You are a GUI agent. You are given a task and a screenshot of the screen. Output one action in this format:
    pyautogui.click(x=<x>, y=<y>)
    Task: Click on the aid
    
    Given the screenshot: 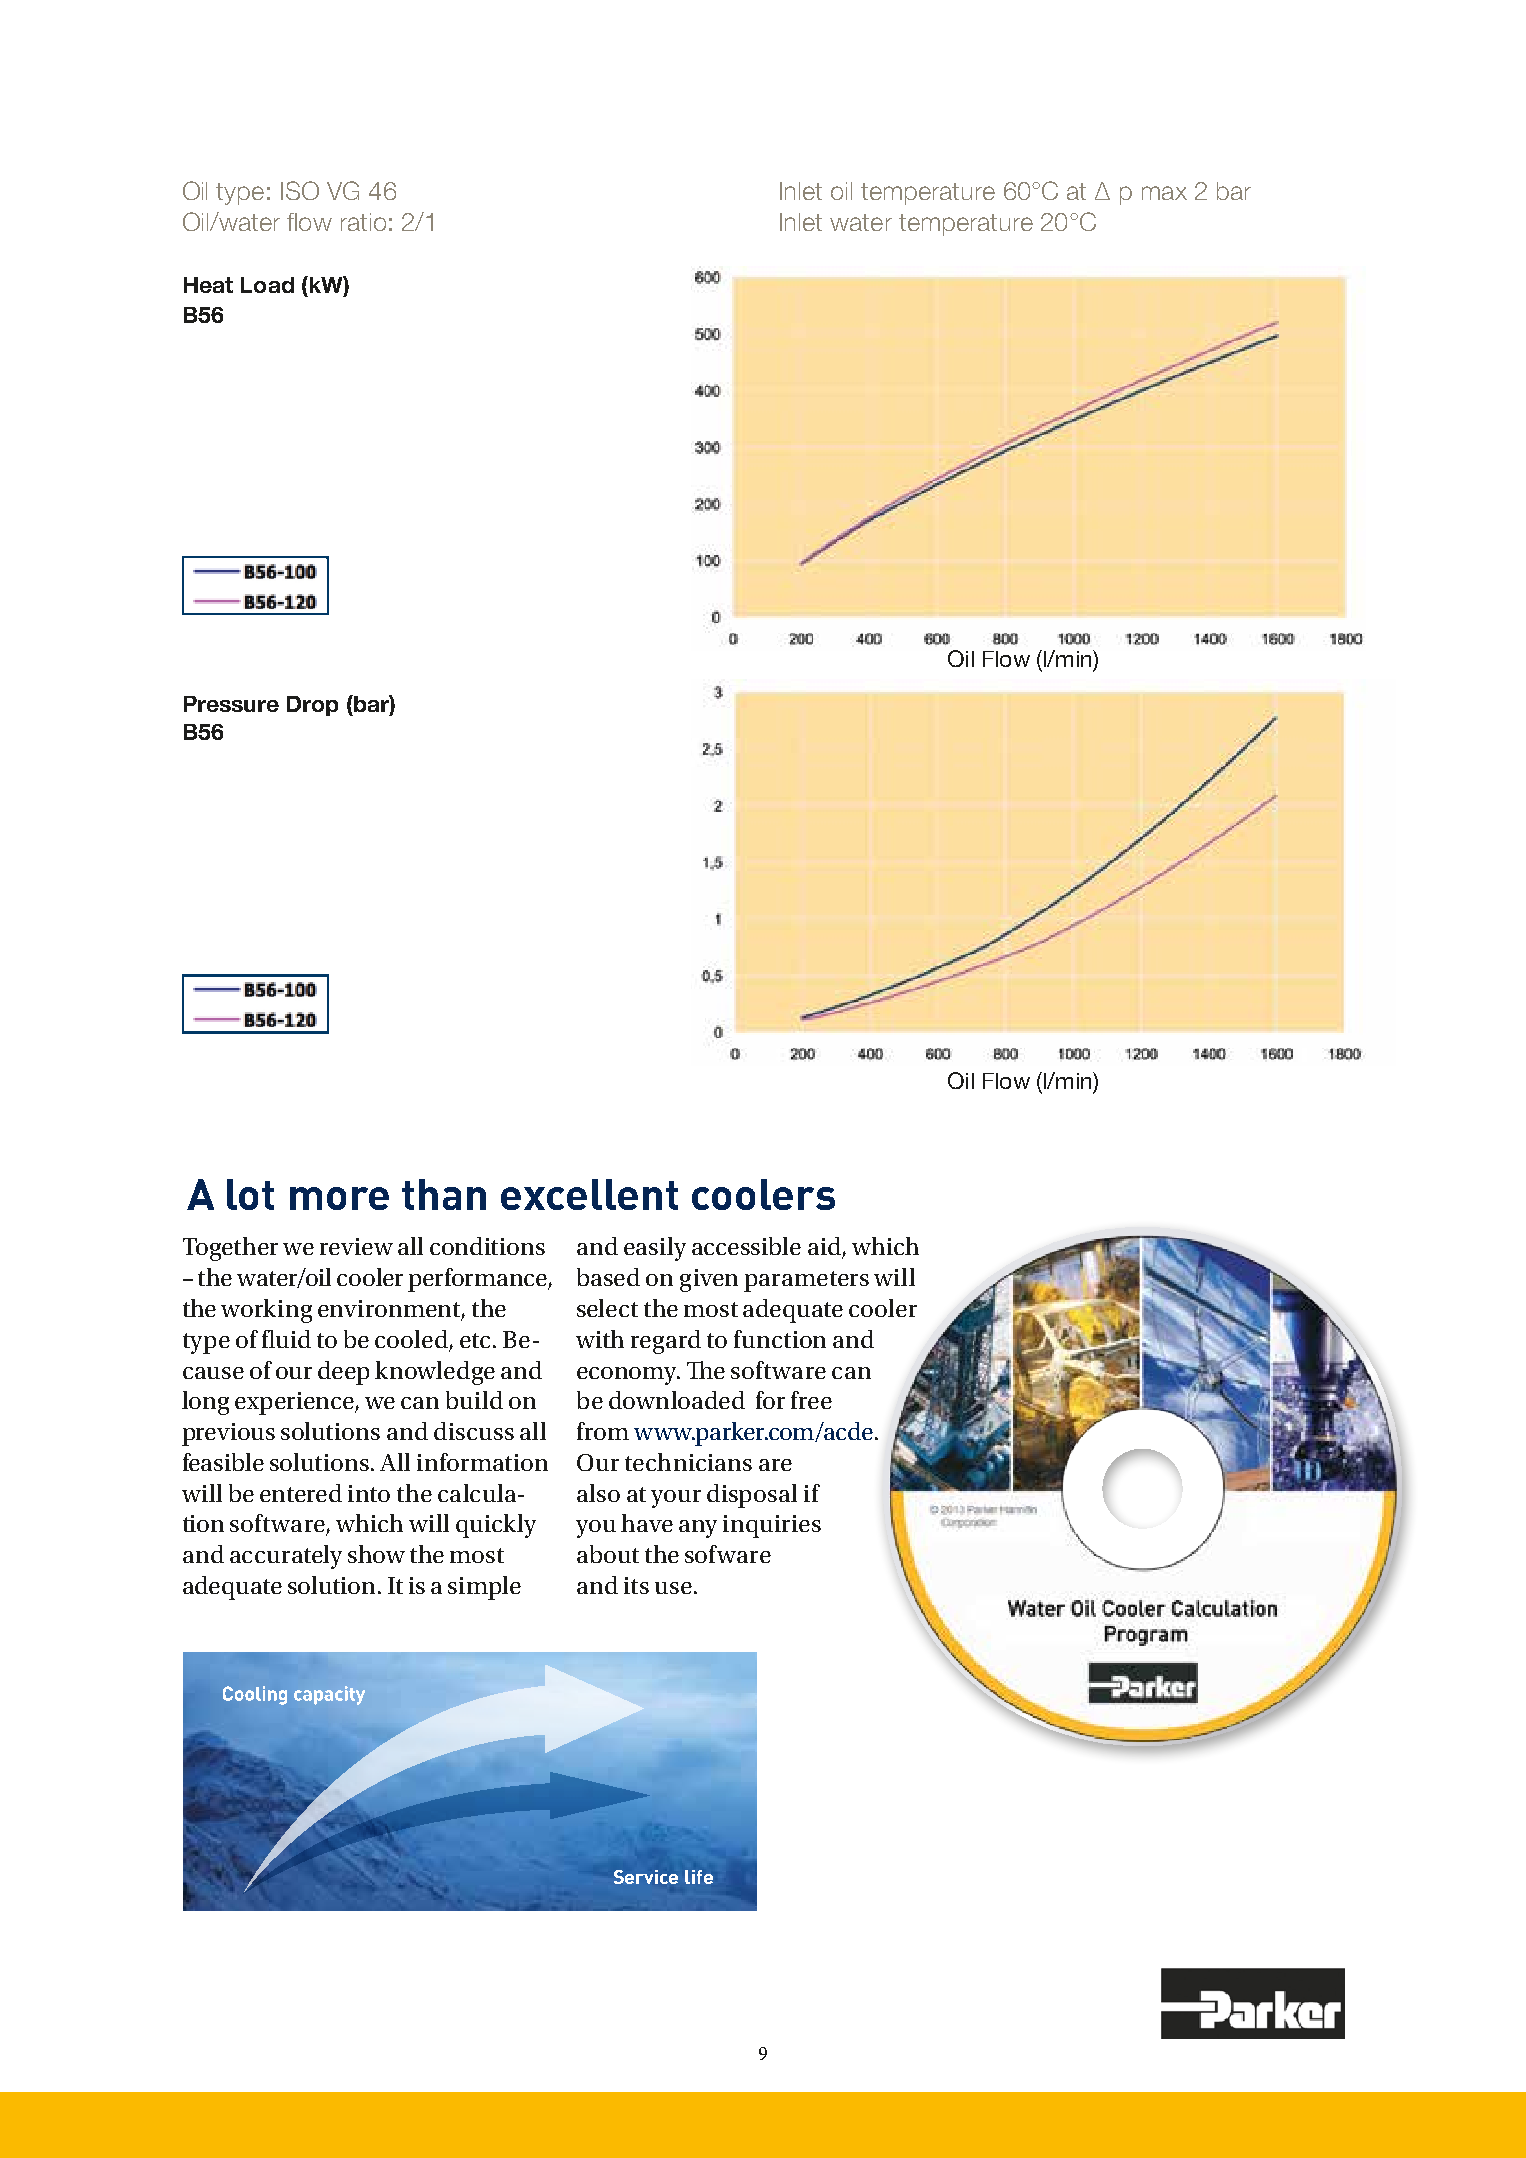 What is the action you would take?
    pyautogui.click(x=825, y=1247)
